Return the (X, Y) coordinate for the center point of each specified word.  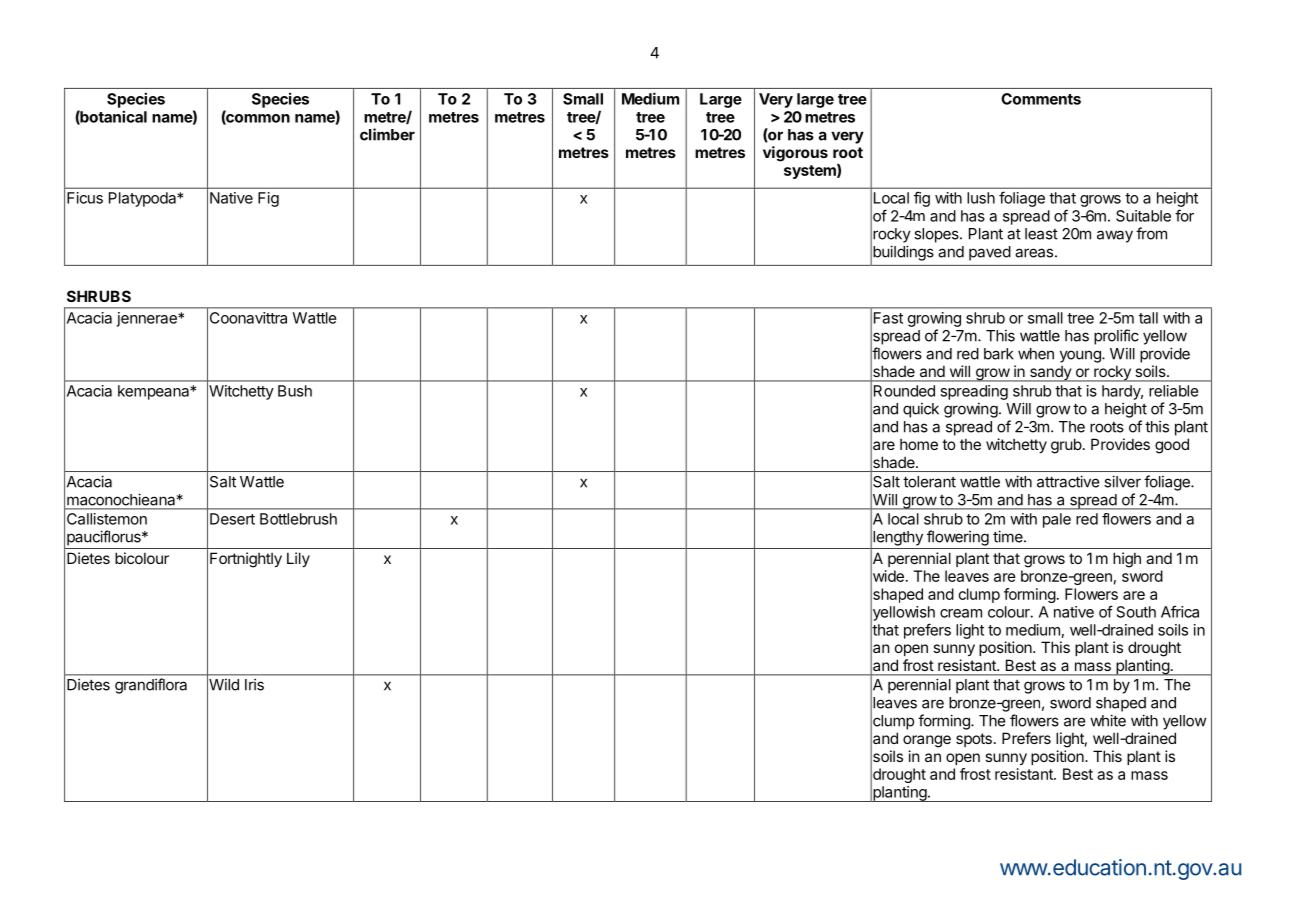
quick (921, 410)
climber (387, 134)
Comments (1041, 99)
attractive (1068, 481)
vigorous (795, 154)
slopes (937, 235)
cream (961, 613)
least (1041, 234)
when (1036, 354)
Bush (295, 391)
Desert (232, 519)
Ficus (85, 198)
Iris (254, 684)
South (1136, 612)
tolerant (929, 482)
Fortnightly (246, 560)
